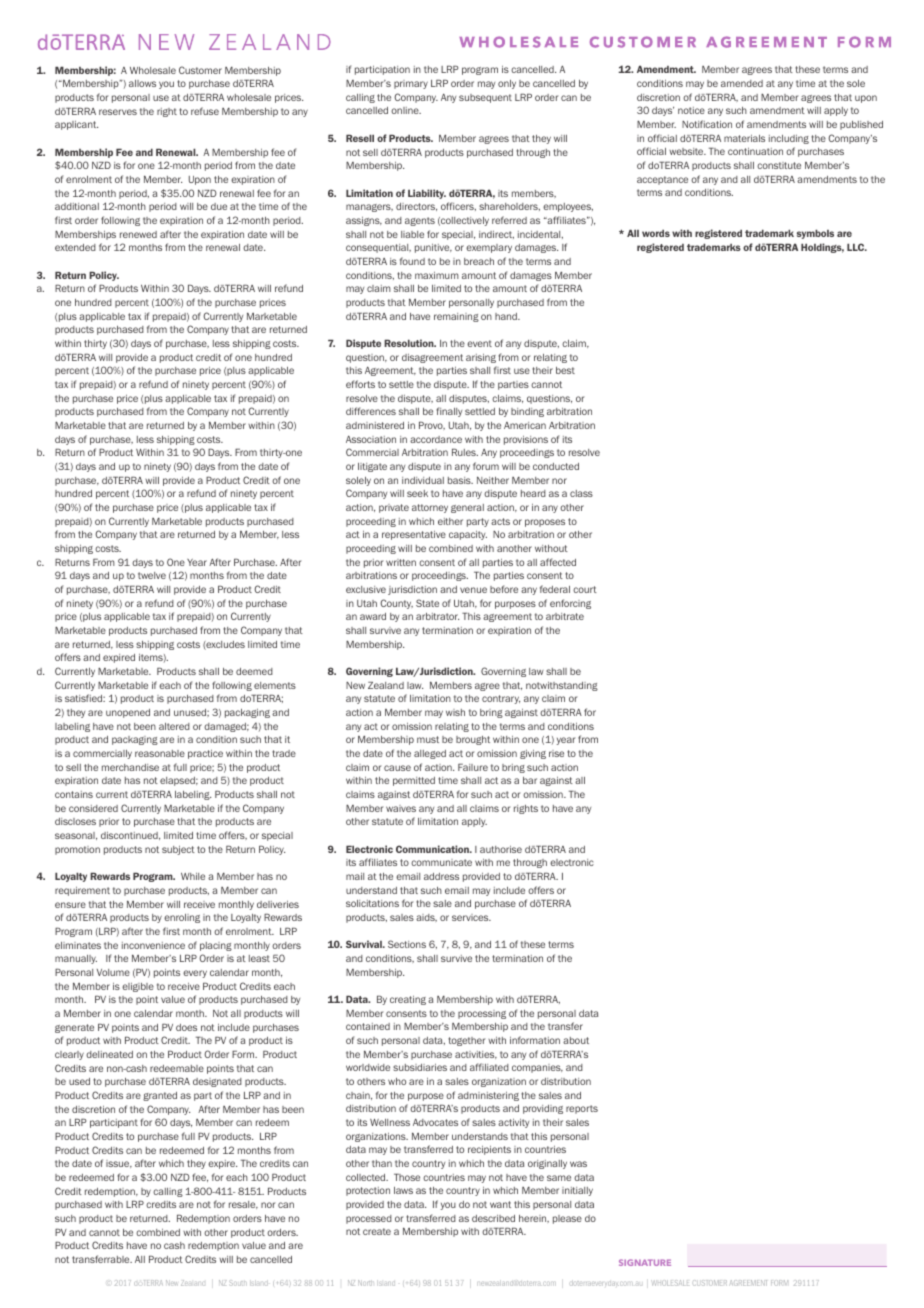 Image resolution: width=924 pixels, height=1308 pixels. I want to click on wish, so click(455, 712).
